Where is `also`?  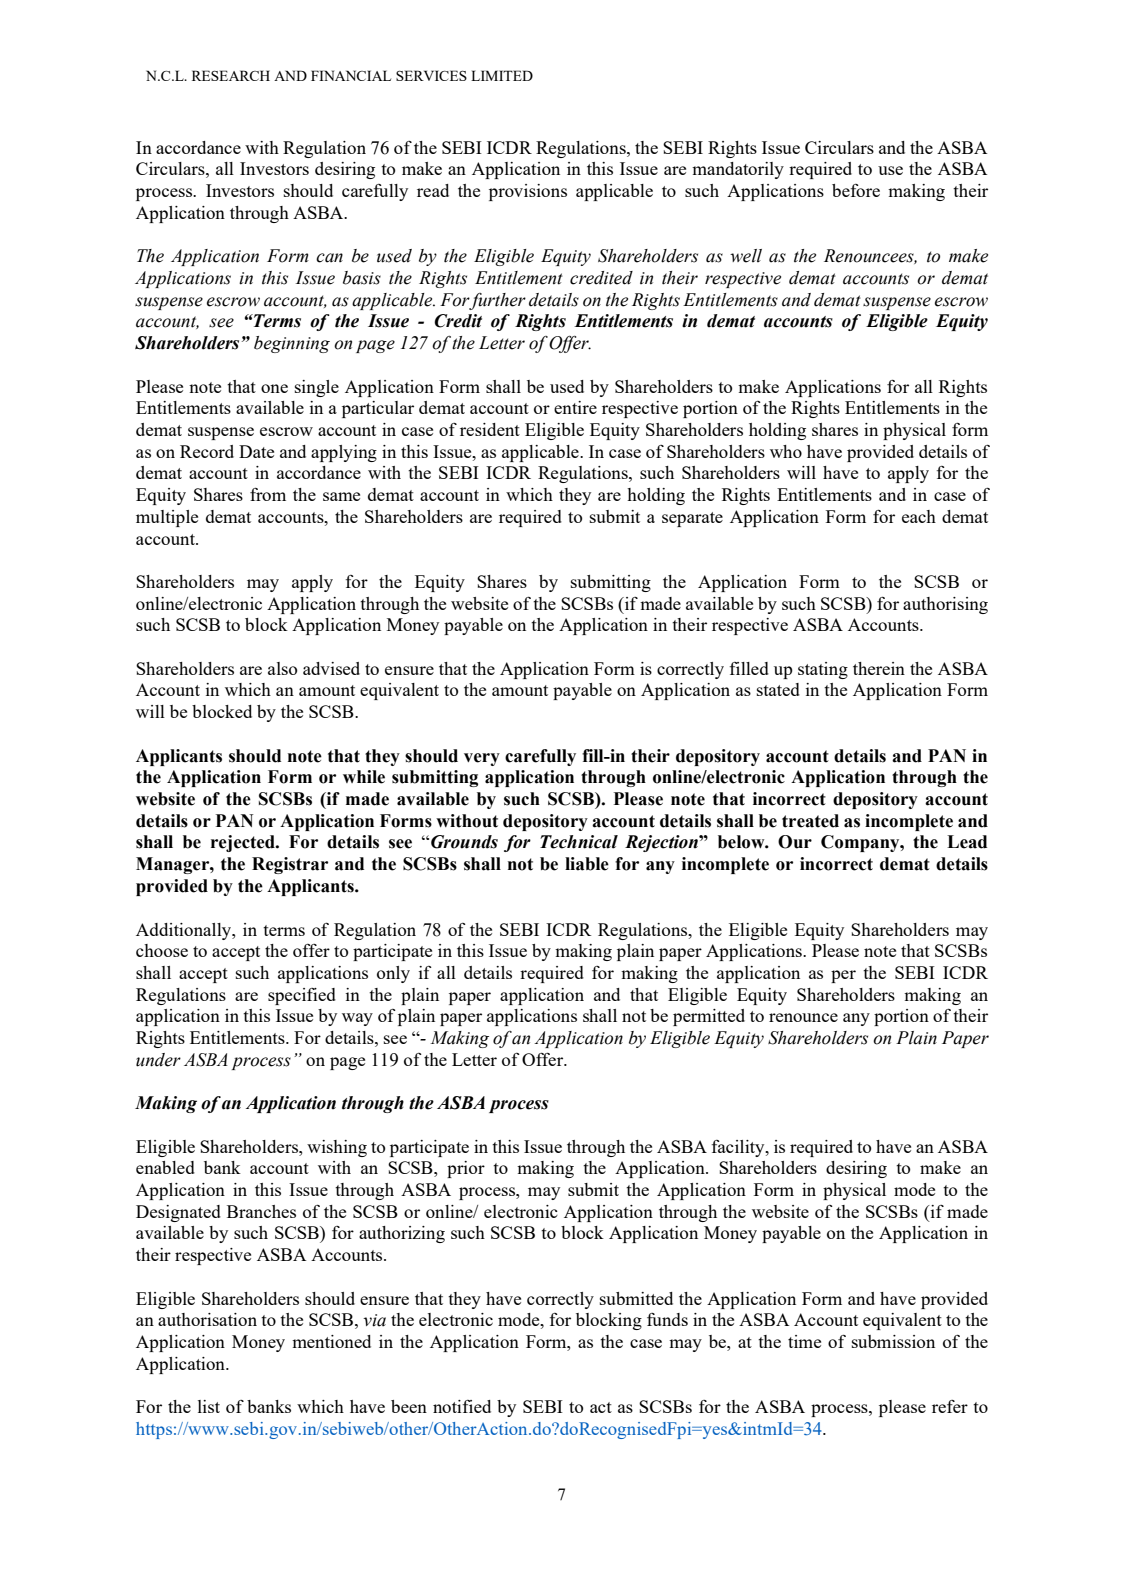 also is located at coordinates (282, 668).
